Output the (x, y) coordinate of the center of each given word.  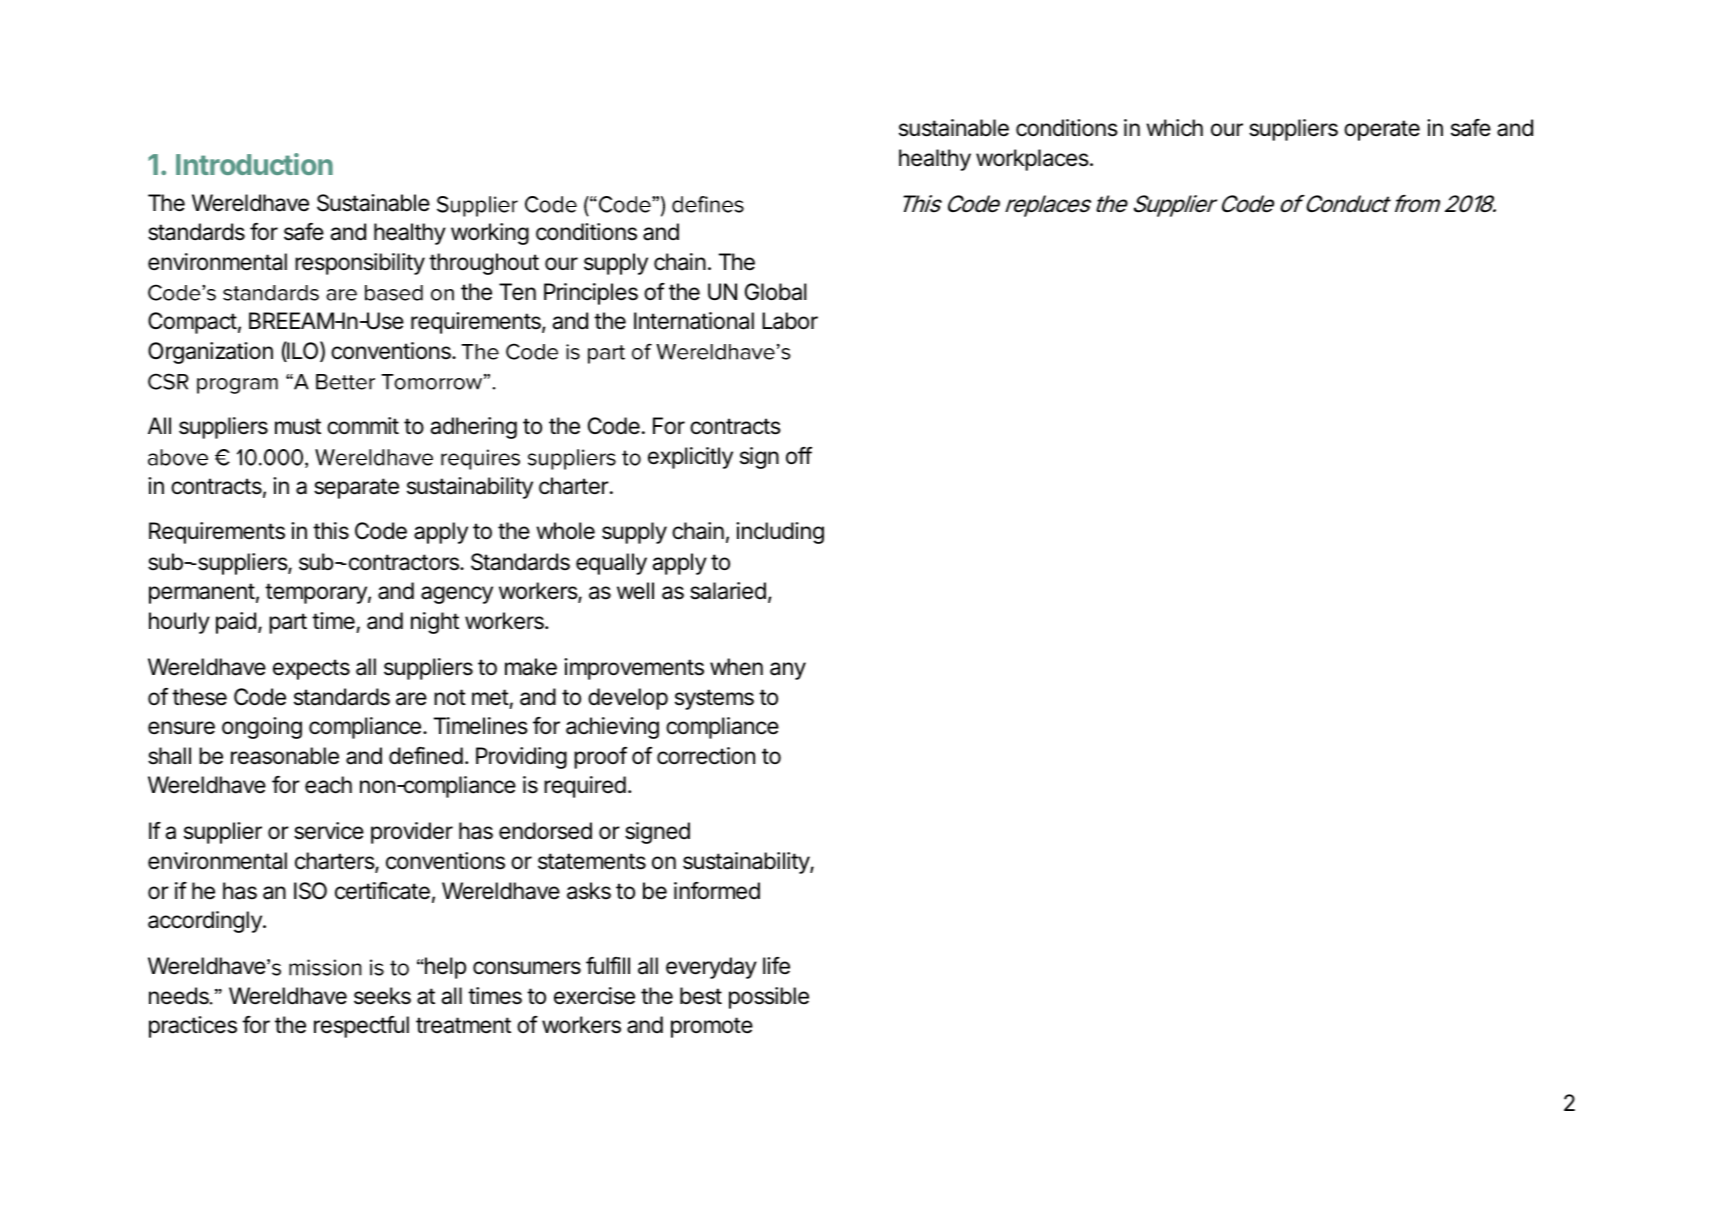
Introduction (254, 164)
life (776, 966)
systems (714, 699)
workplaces (1034, 160)
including (780, 533)
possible (769, 998)
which (1174, 128)
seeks (382, 996)
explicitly (690, 458)
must (298, 426)
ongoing (262, 728)
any (788, 671)
